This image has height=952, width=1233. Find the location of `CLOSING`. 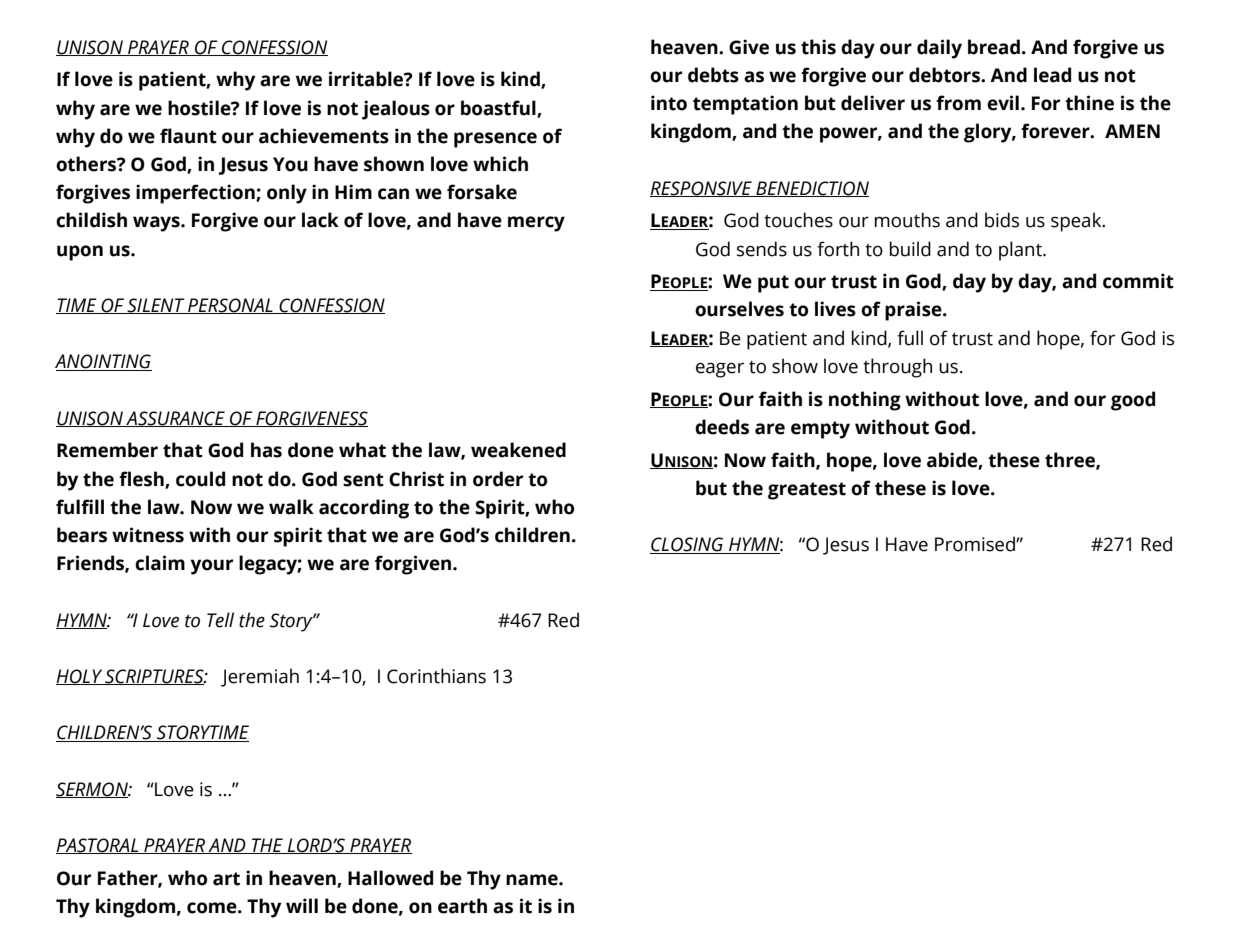

CLOSING is located at coordinates (688, 545).
